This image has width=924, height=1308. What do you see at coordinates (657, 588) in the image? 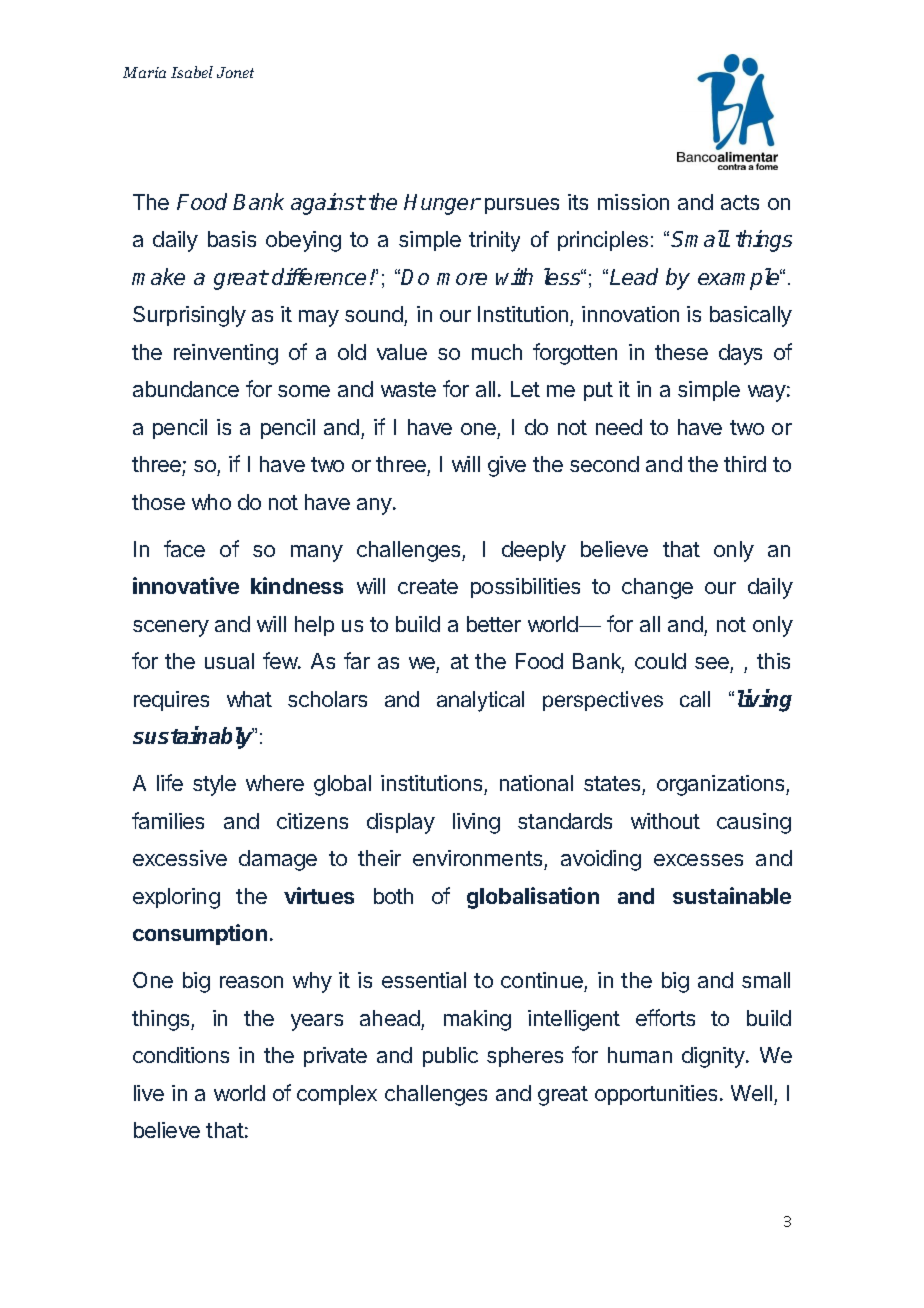
I see `change` at bounding box center [657, 588].
